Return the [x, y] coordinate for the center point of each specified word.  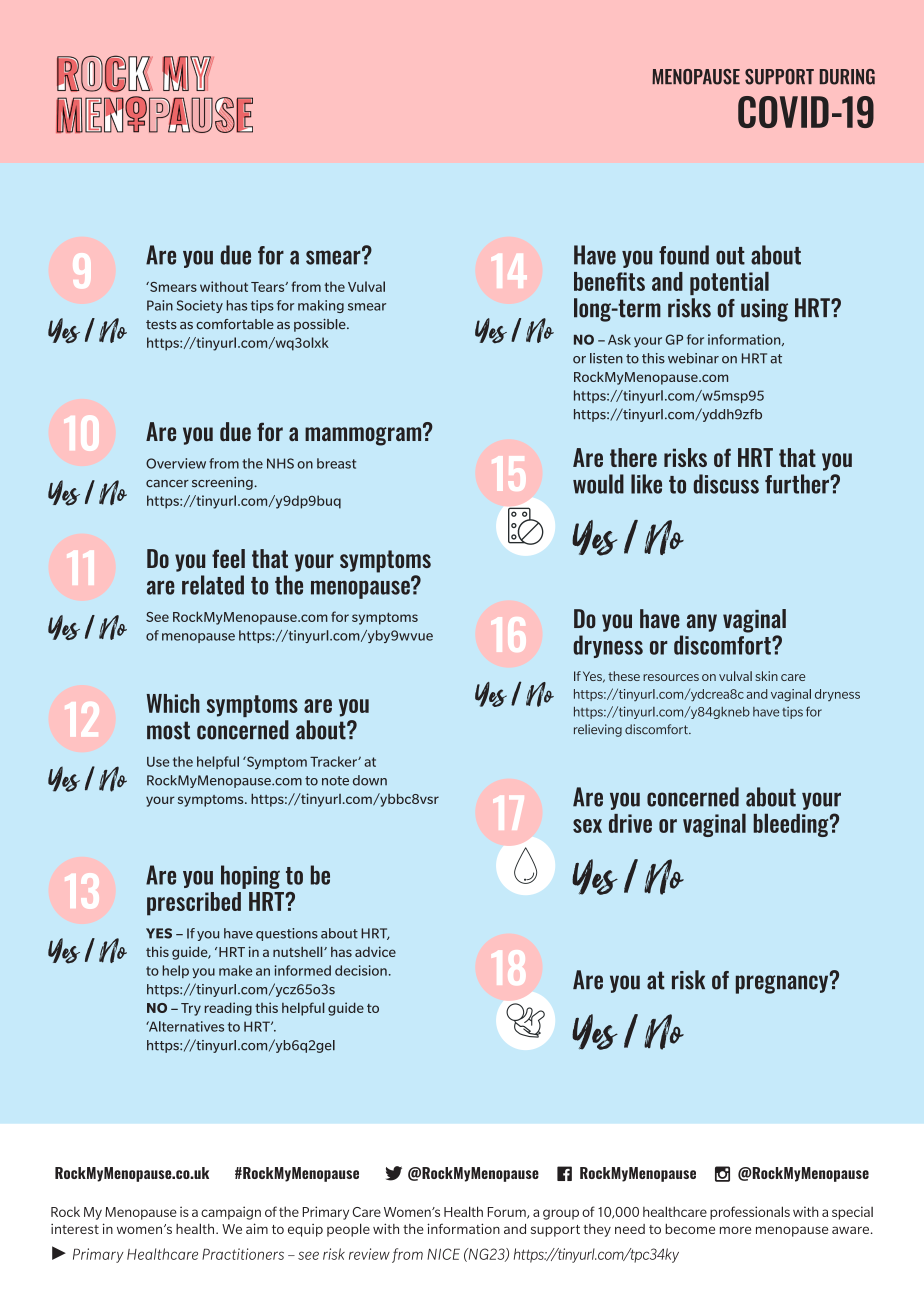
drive [630, 823]
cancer [167, 484]
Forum [508, 1213]
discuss [726, 484]
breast [336, 463]
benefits [609, 281]
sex [587, 826]
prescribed [194, 904]
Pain [160, 305]
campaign [231, 1213]
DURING [847, 77]
